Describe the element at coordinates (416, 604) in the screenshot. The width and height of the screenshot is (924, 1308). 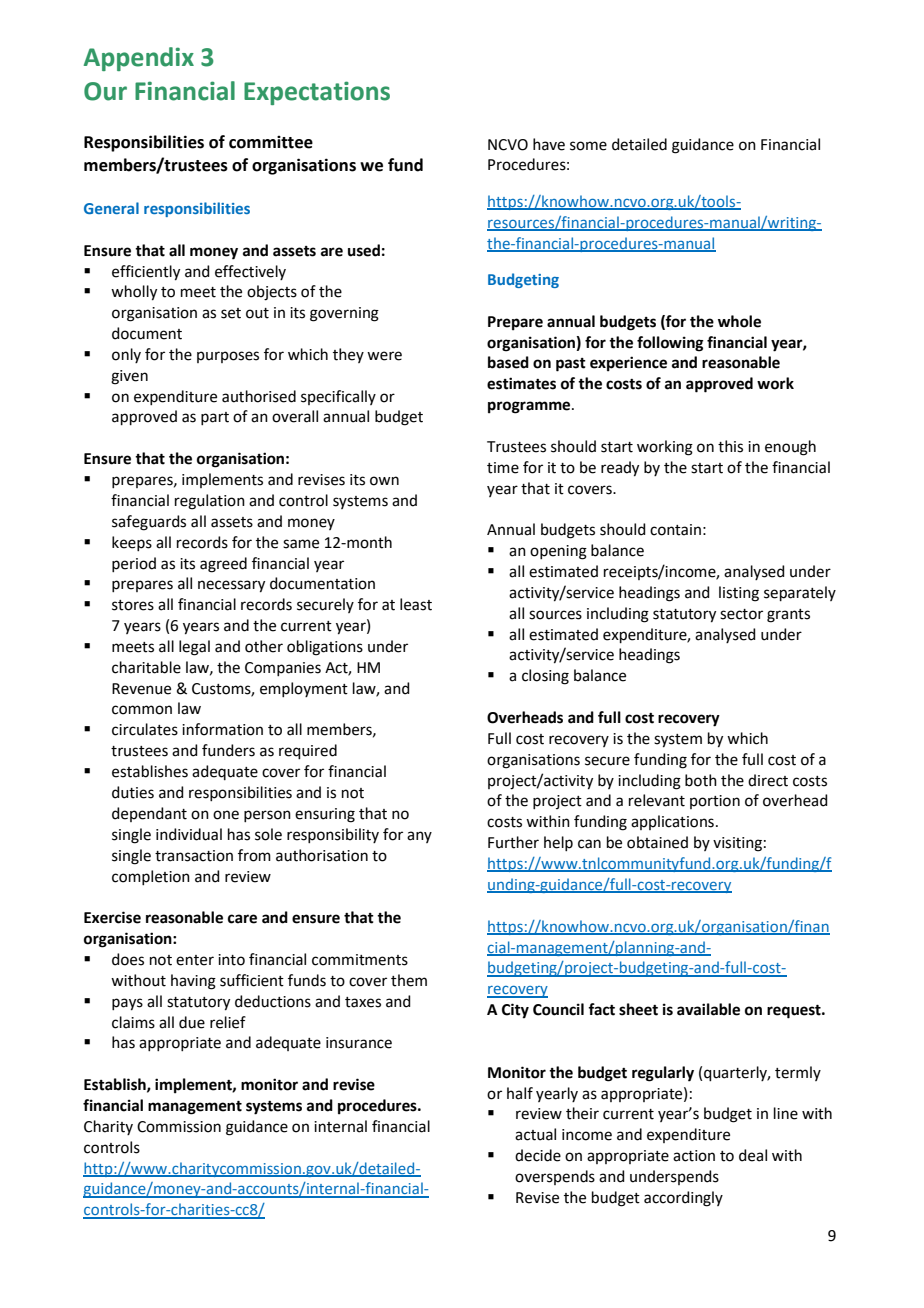
I see `least` at that location.
